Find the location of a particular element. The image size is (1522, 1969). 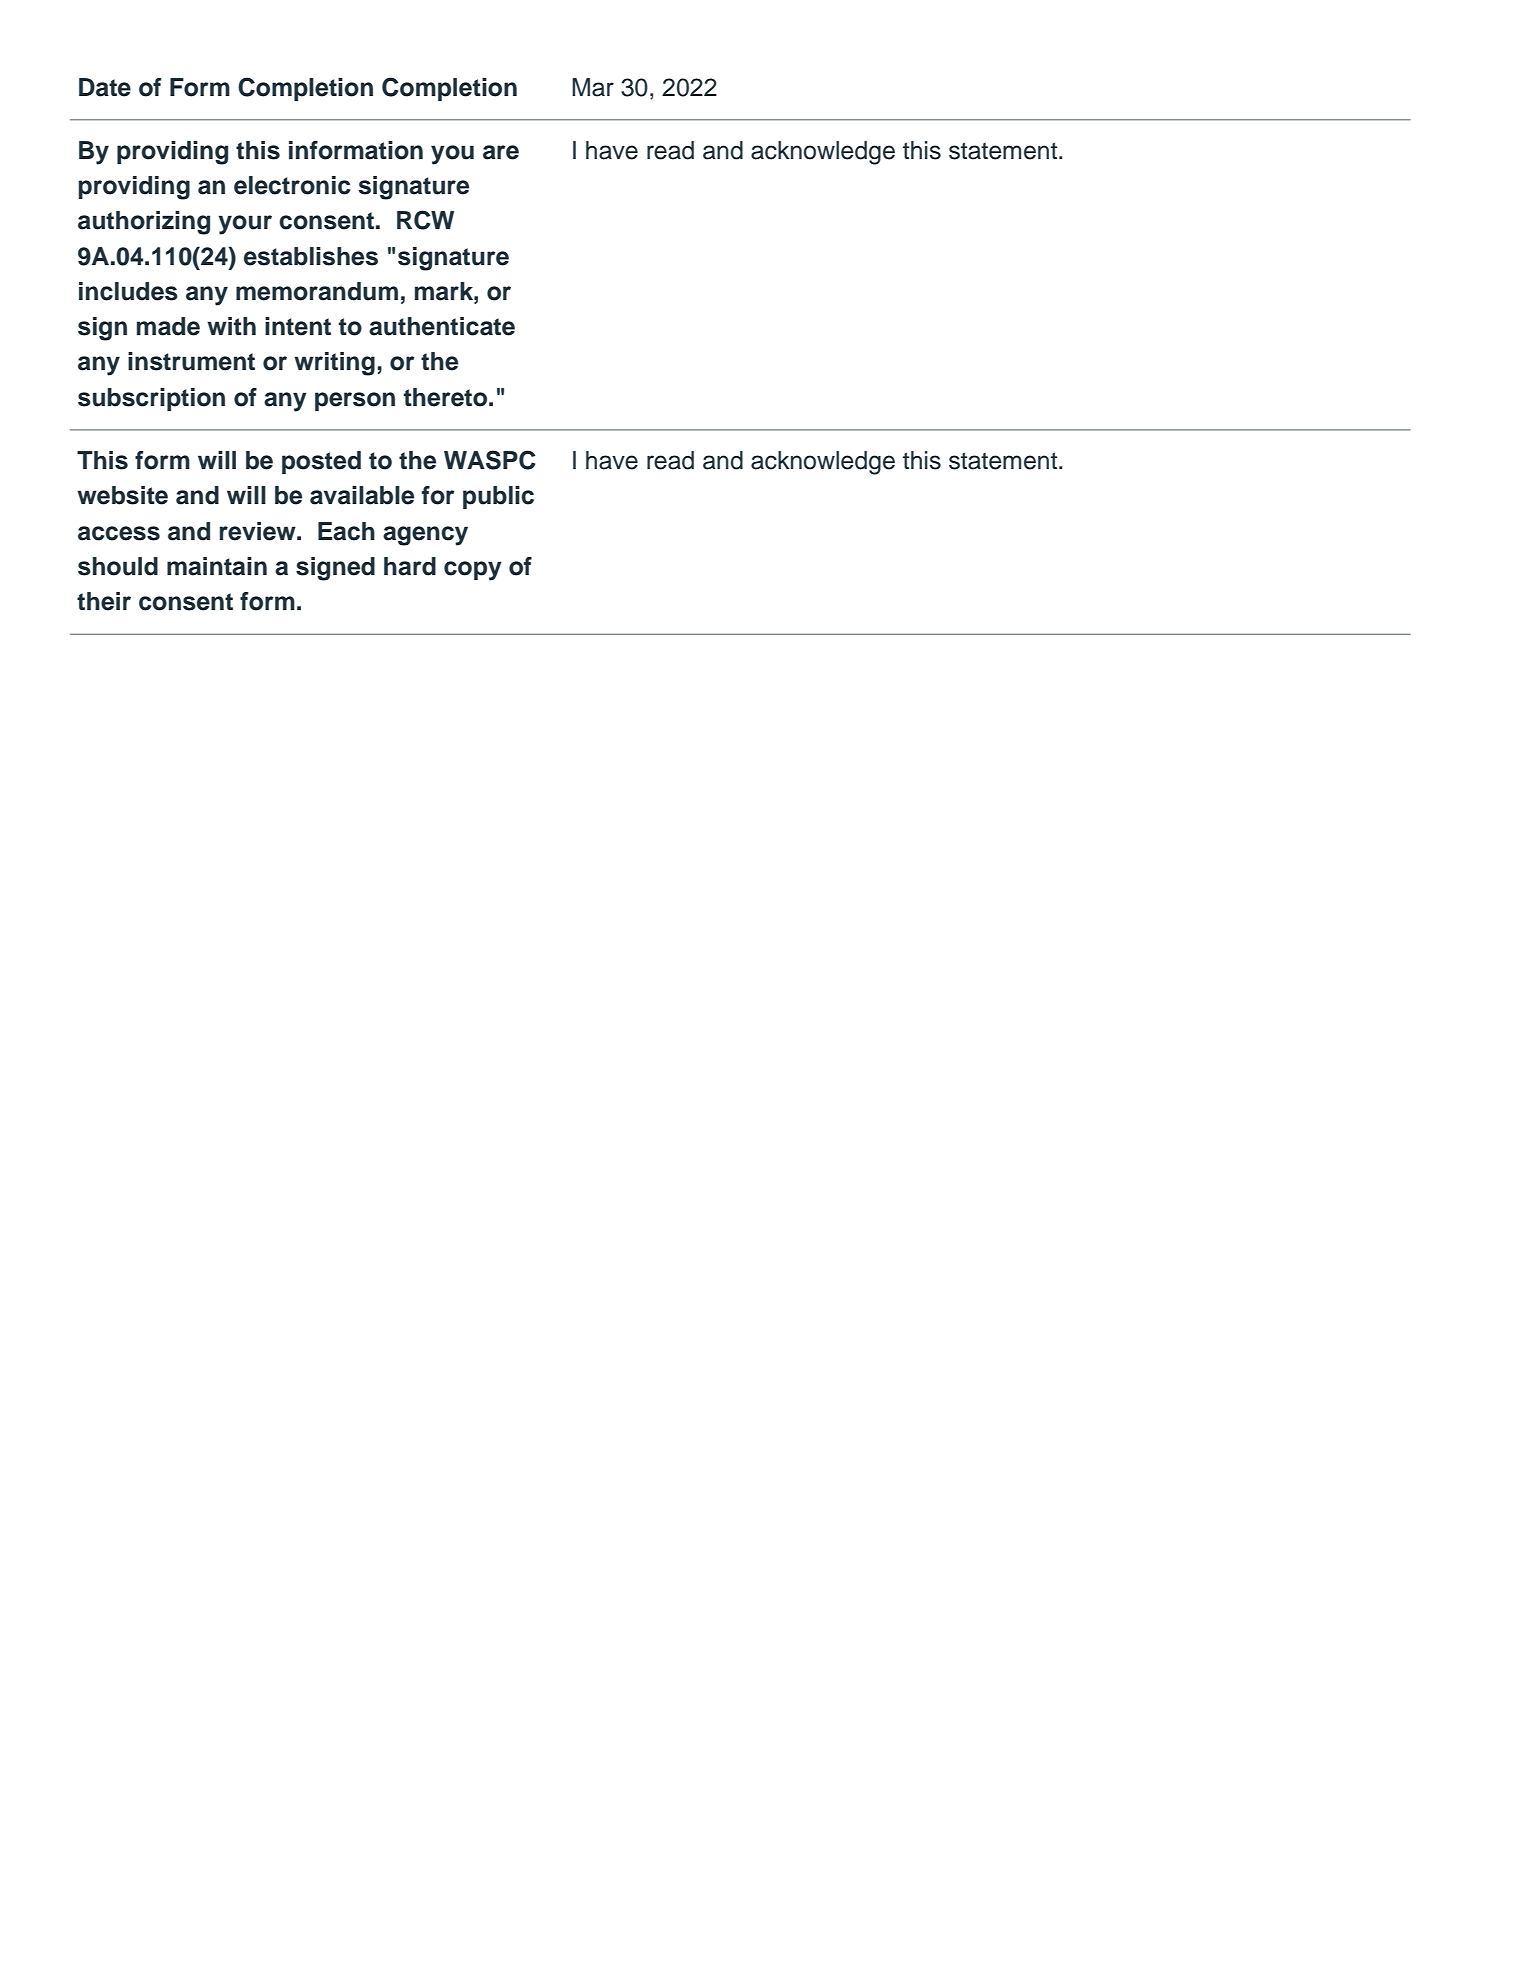

electronic is located at coordinates (292, 185).
